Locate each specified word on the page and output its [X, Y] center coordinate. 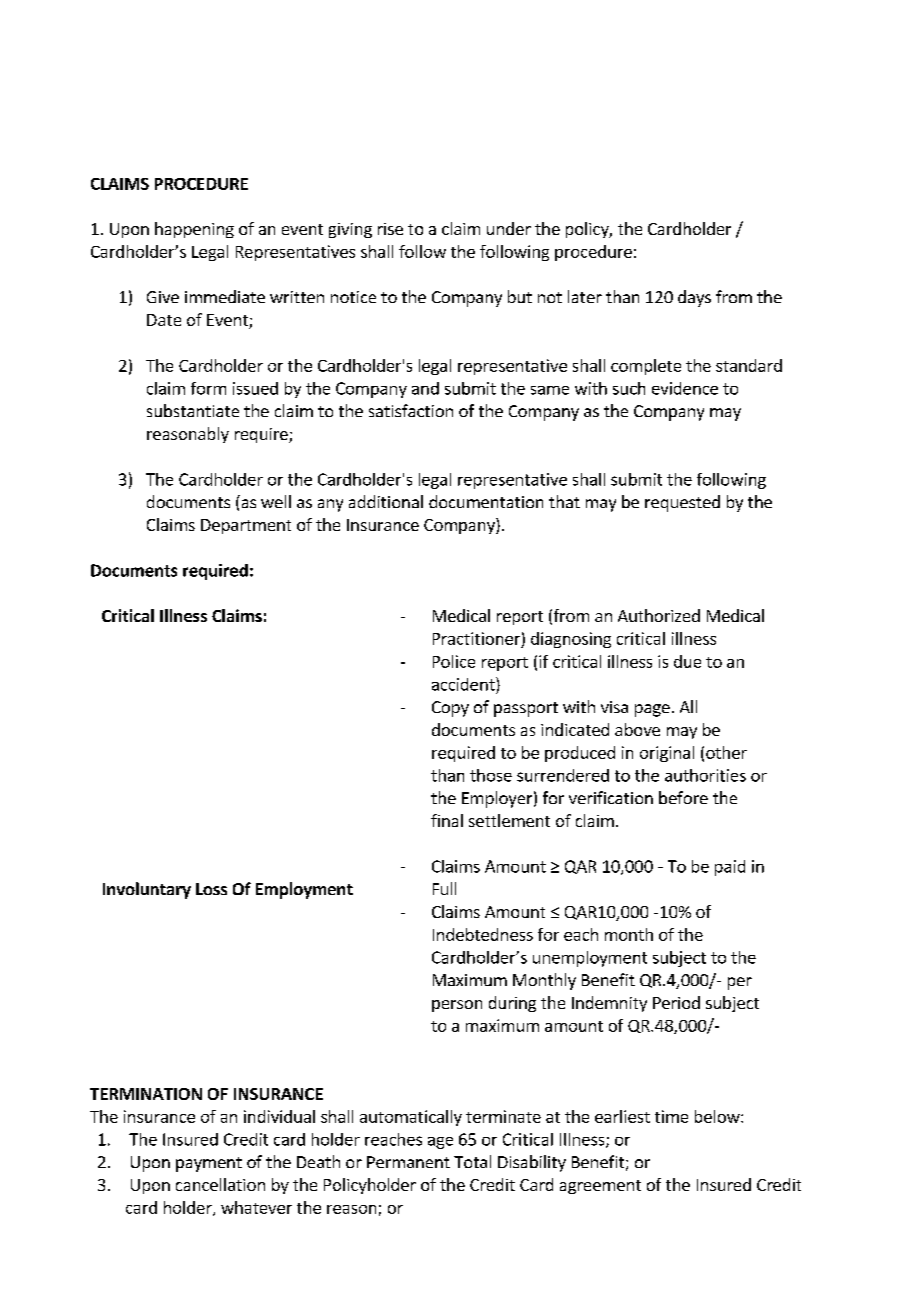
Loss [211, 889]
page [652, 710]
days [694, 298]
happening [194, 230]
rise [390, 229]
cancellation [220, 1184]
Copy [450, 709]
